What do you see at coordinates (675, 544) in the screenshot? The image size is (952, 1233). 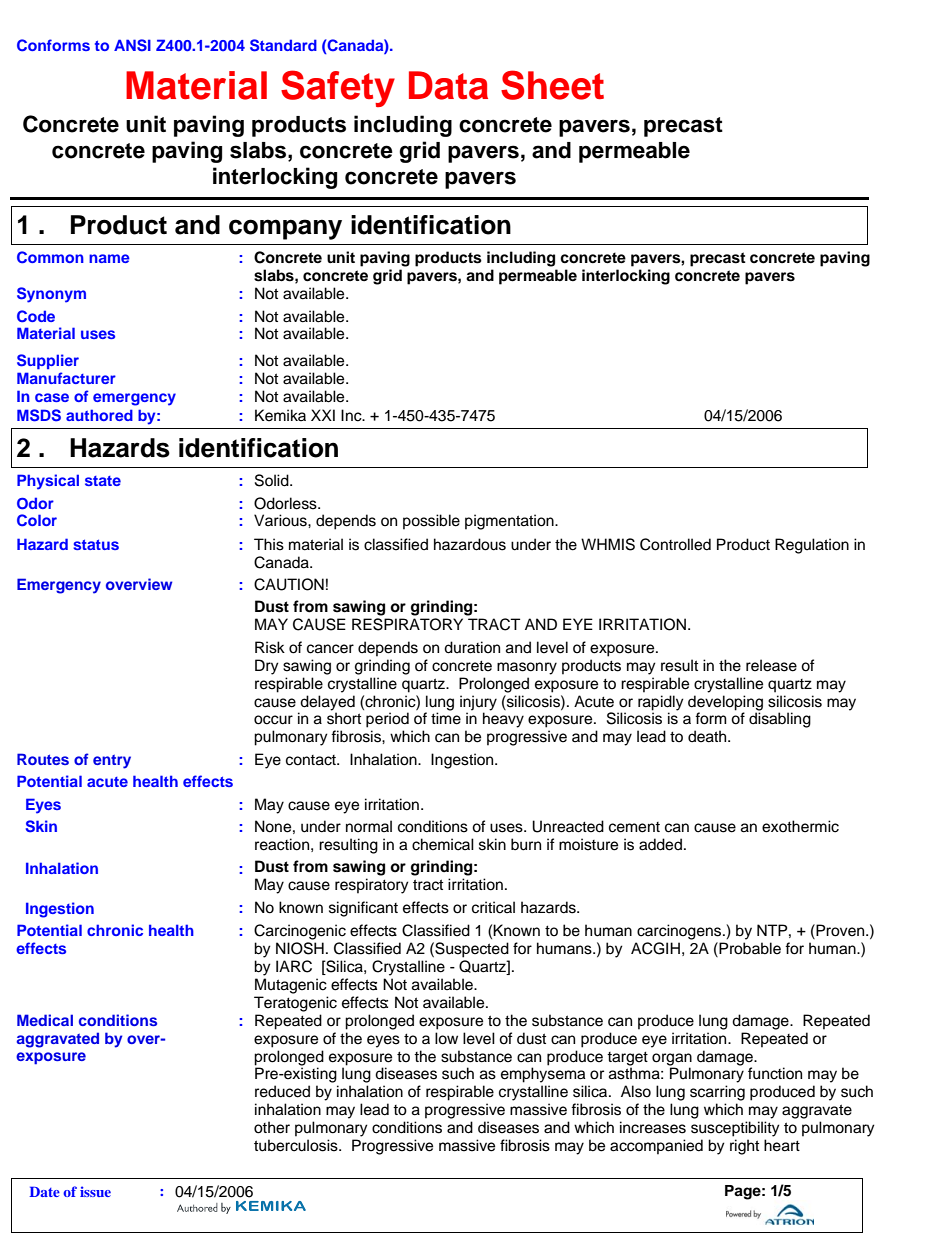 I see `Controlled` at bounding box center [675, 544].
